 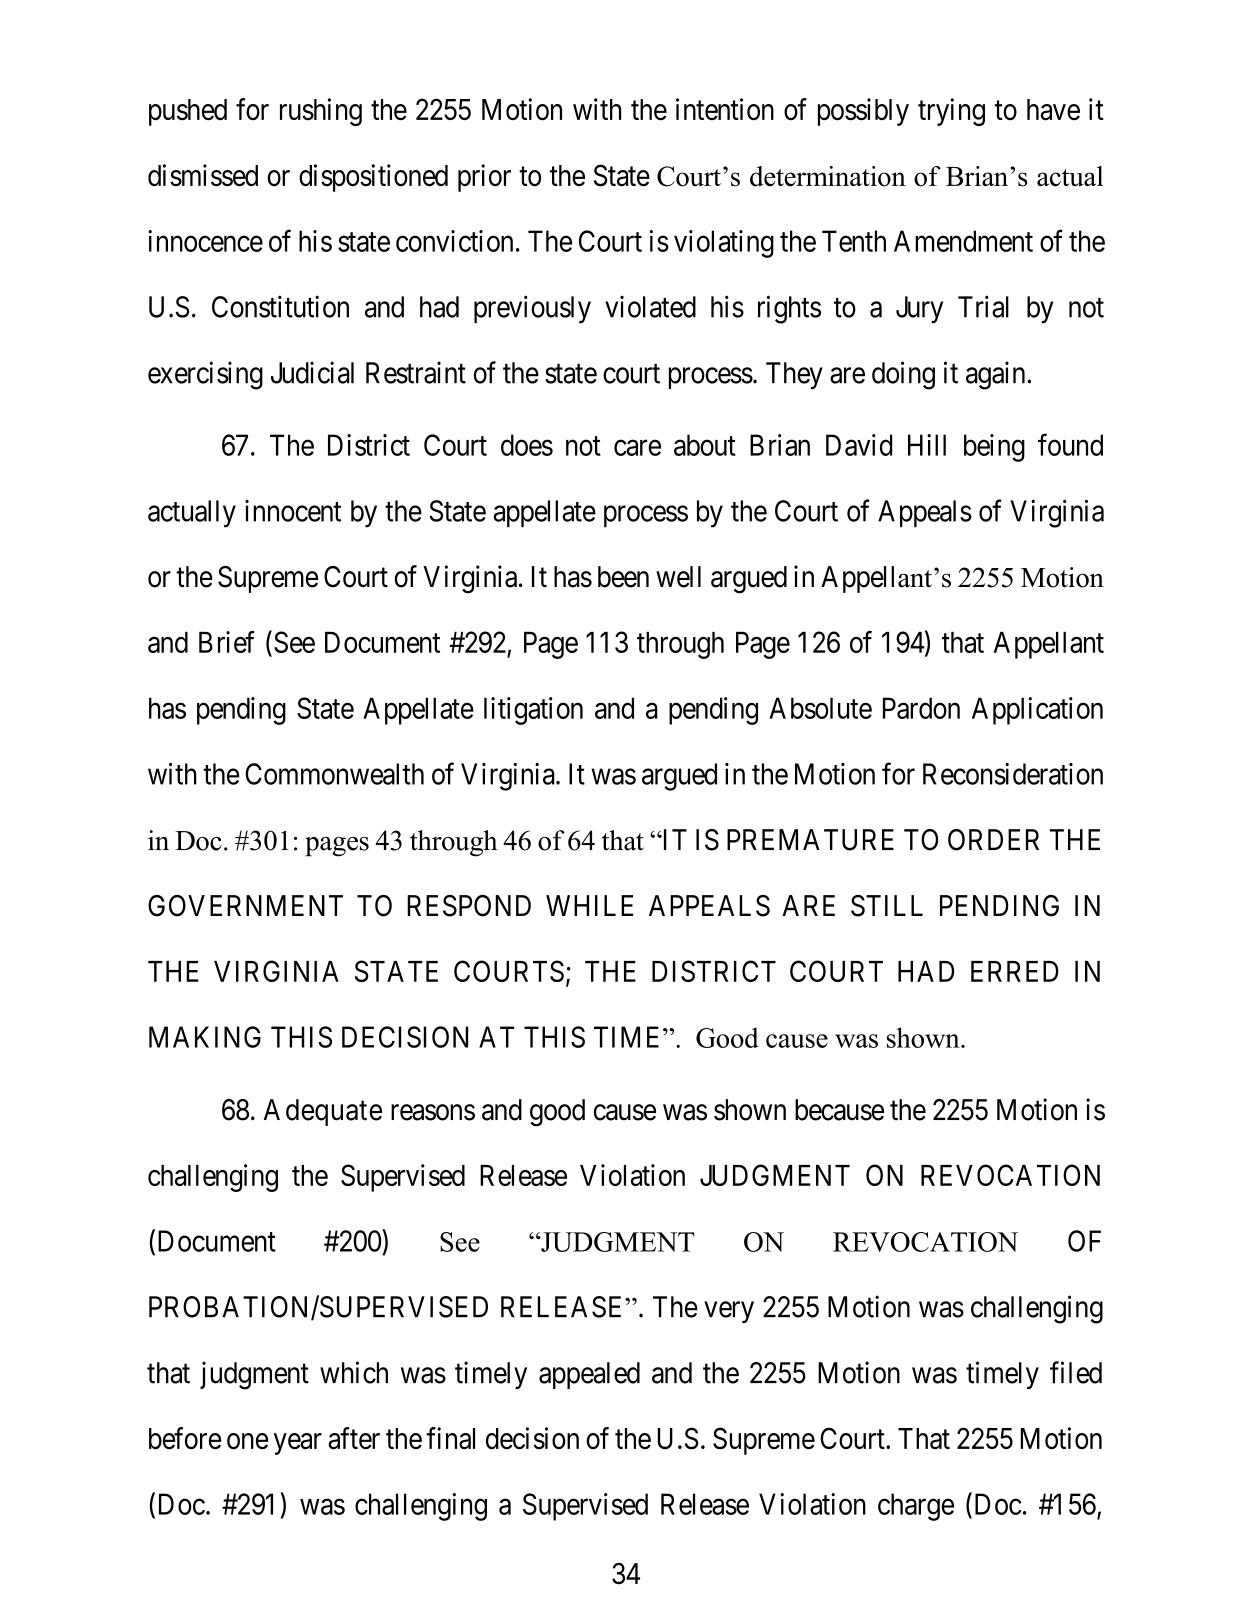 What do you see at coordinates (725, 109) in the page?
I see `intention` at bounding box center [725, 109].
